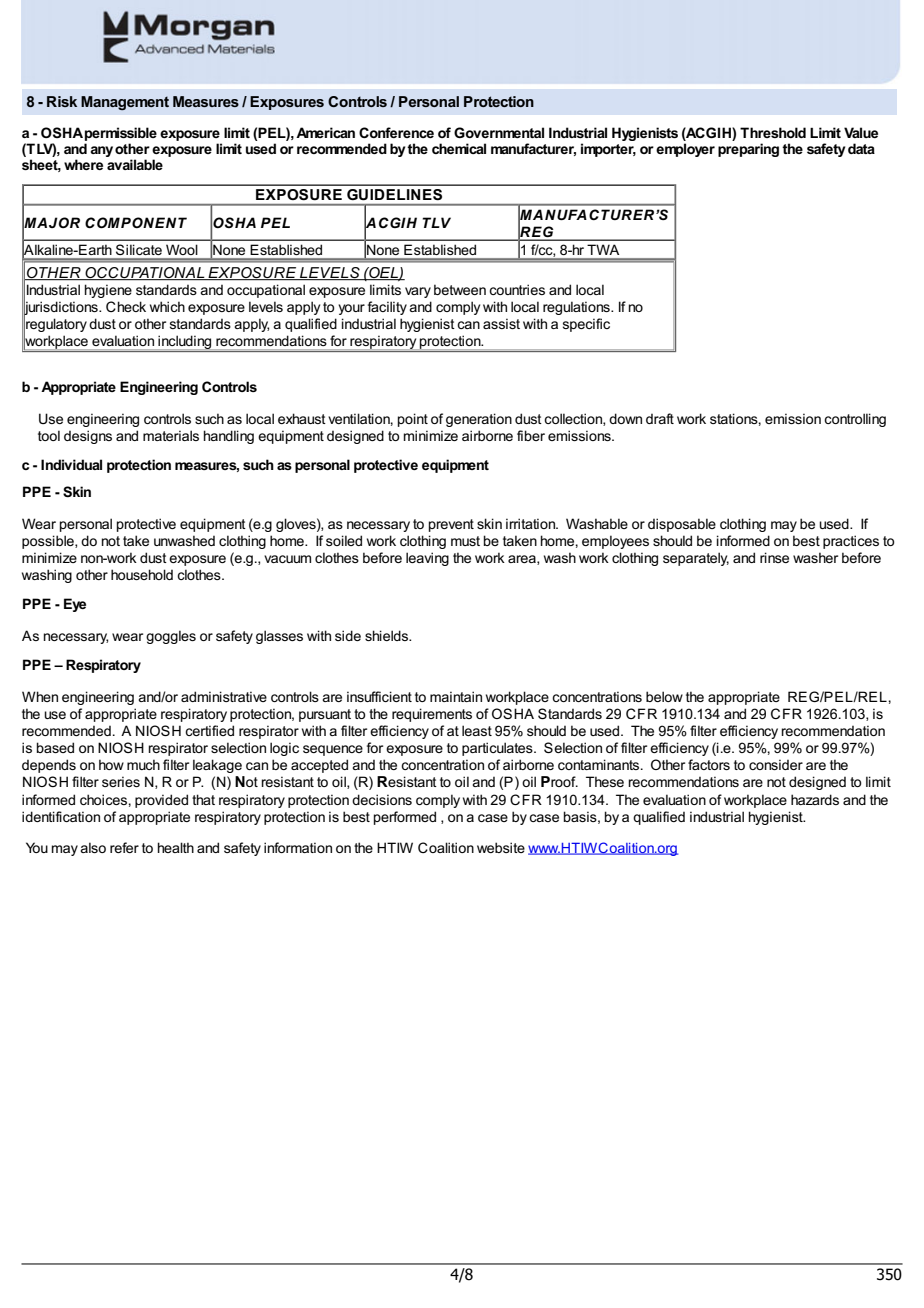  Describe the element at coordinates (185, 343) in the screenshot. I see `including` at that location.
